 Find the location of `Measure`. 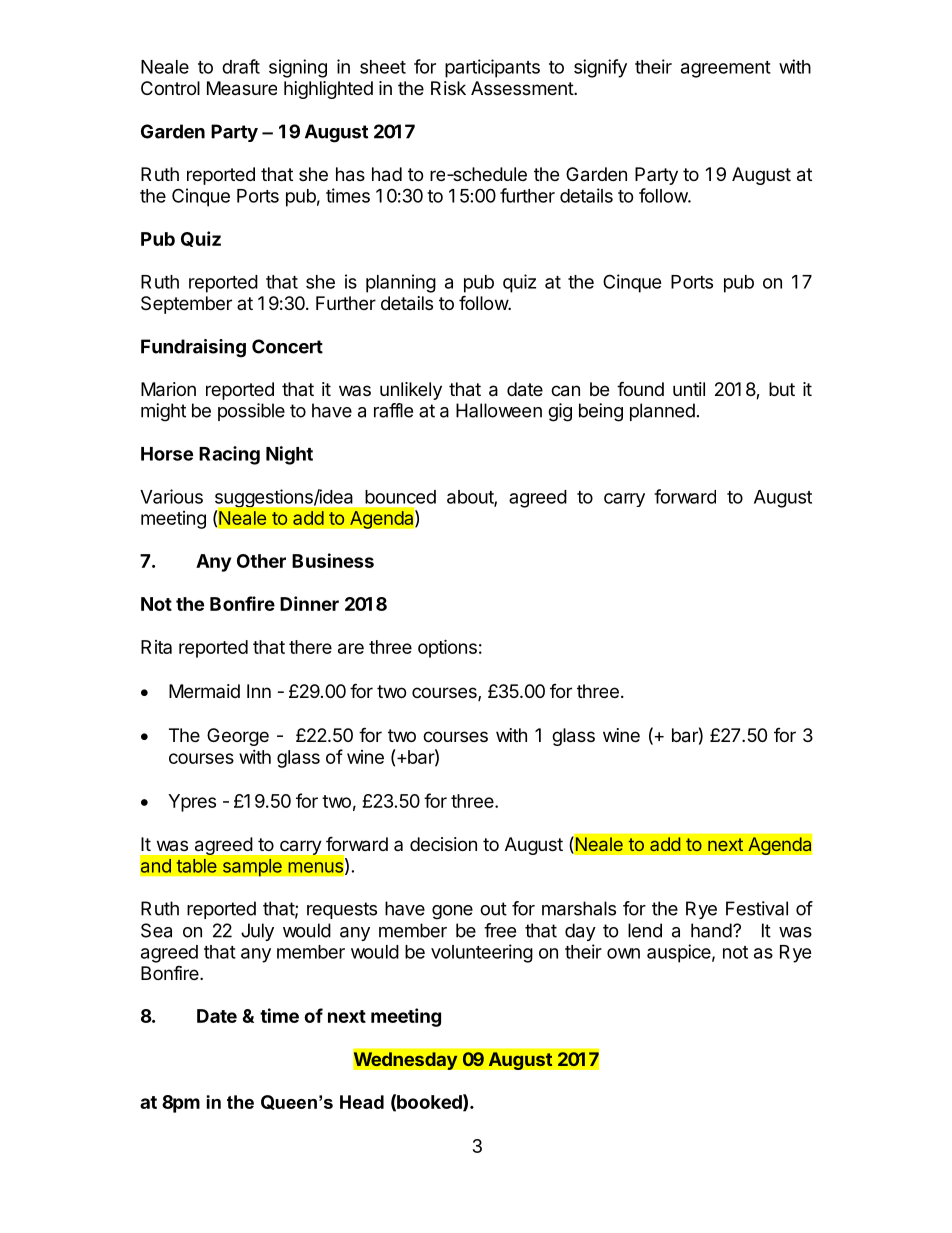

Measure is located at coordinates (242, 88).
